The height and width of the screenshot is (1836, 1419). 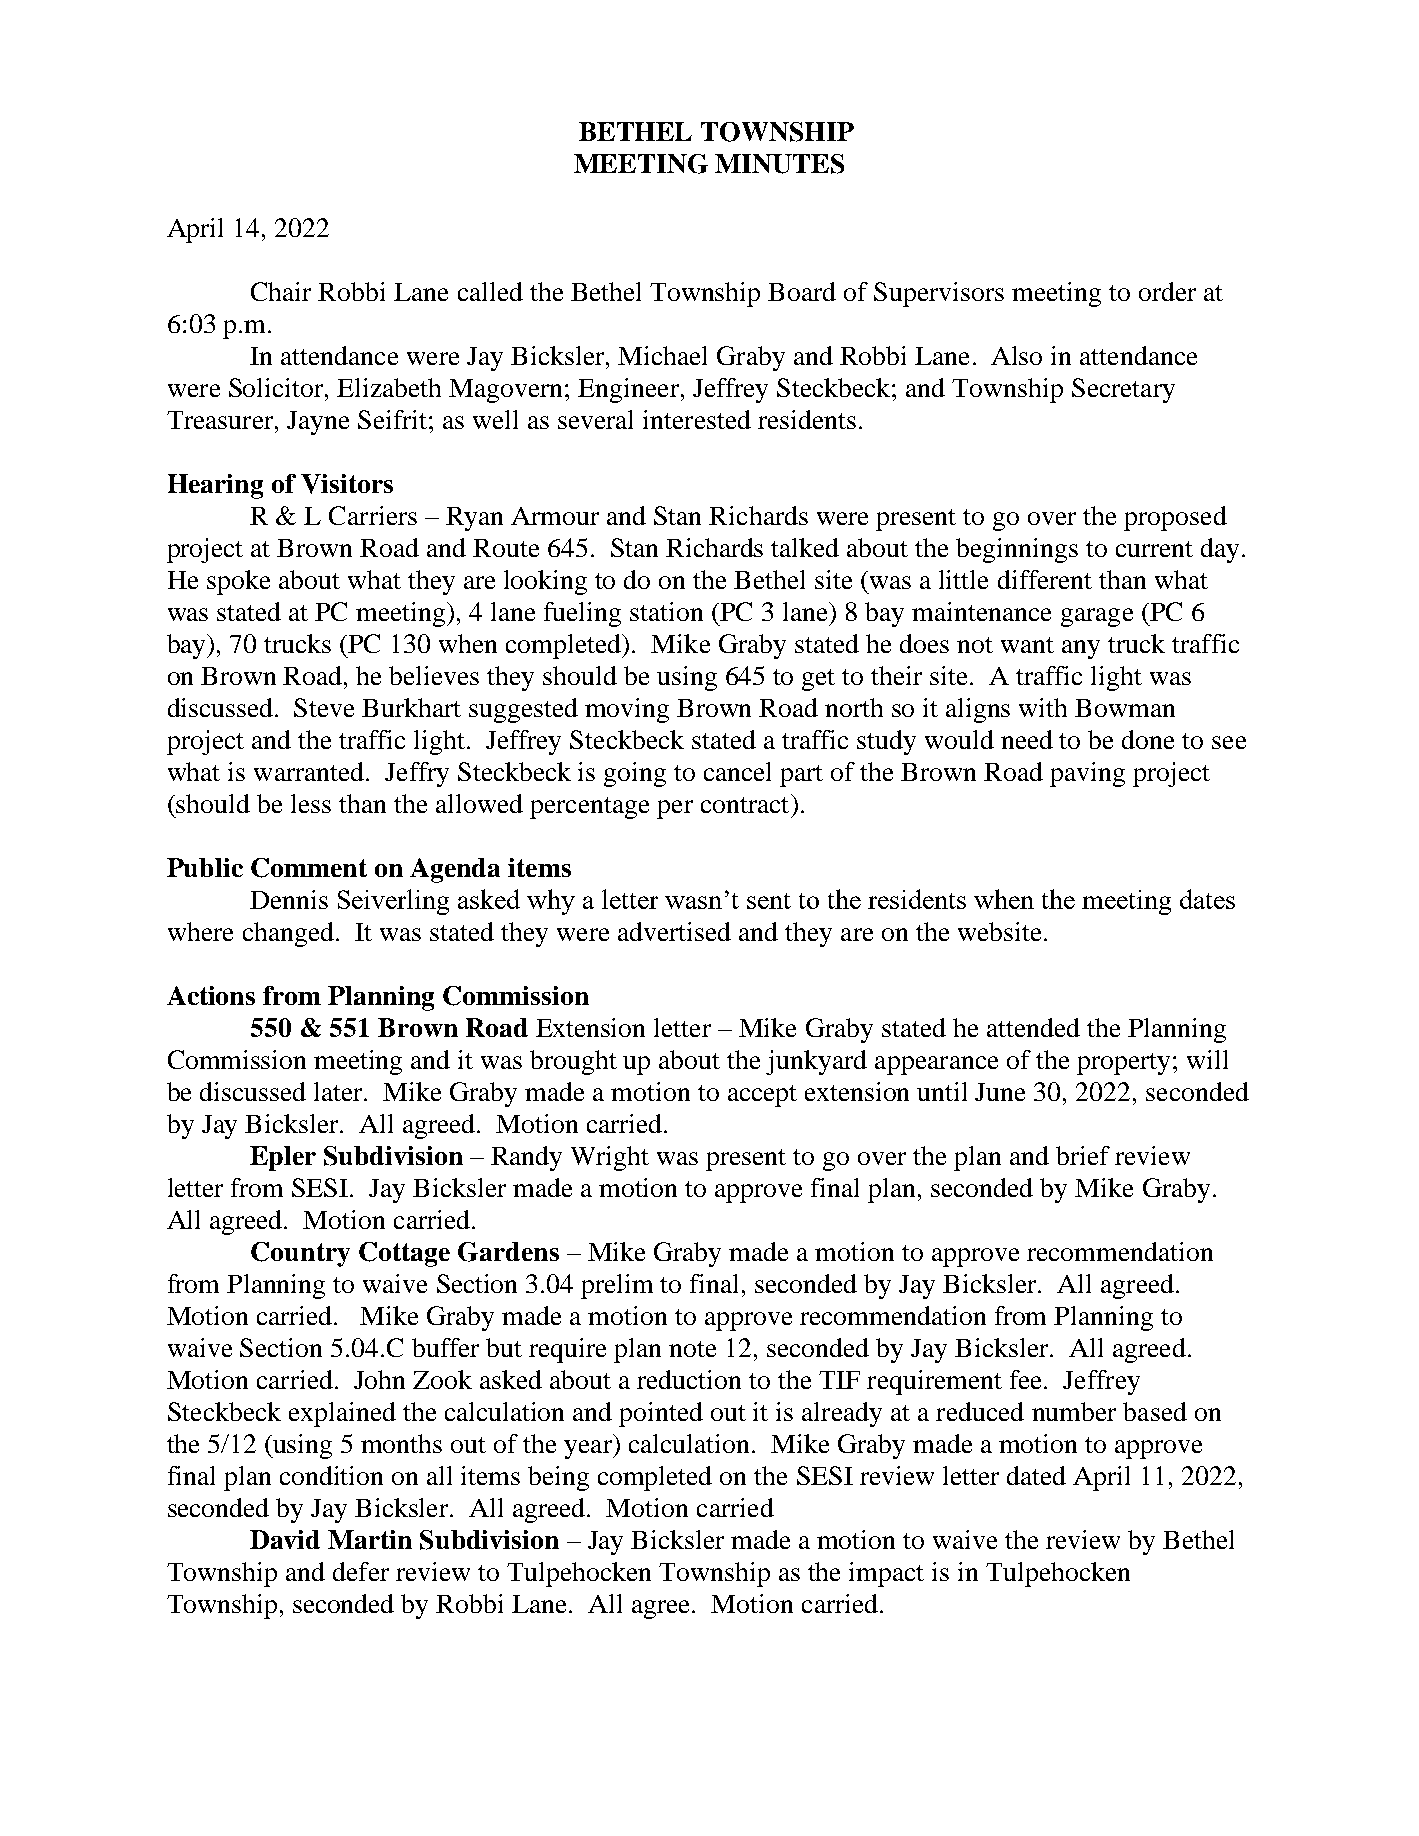 I want to click on year, so click(x=589, y=1449).
